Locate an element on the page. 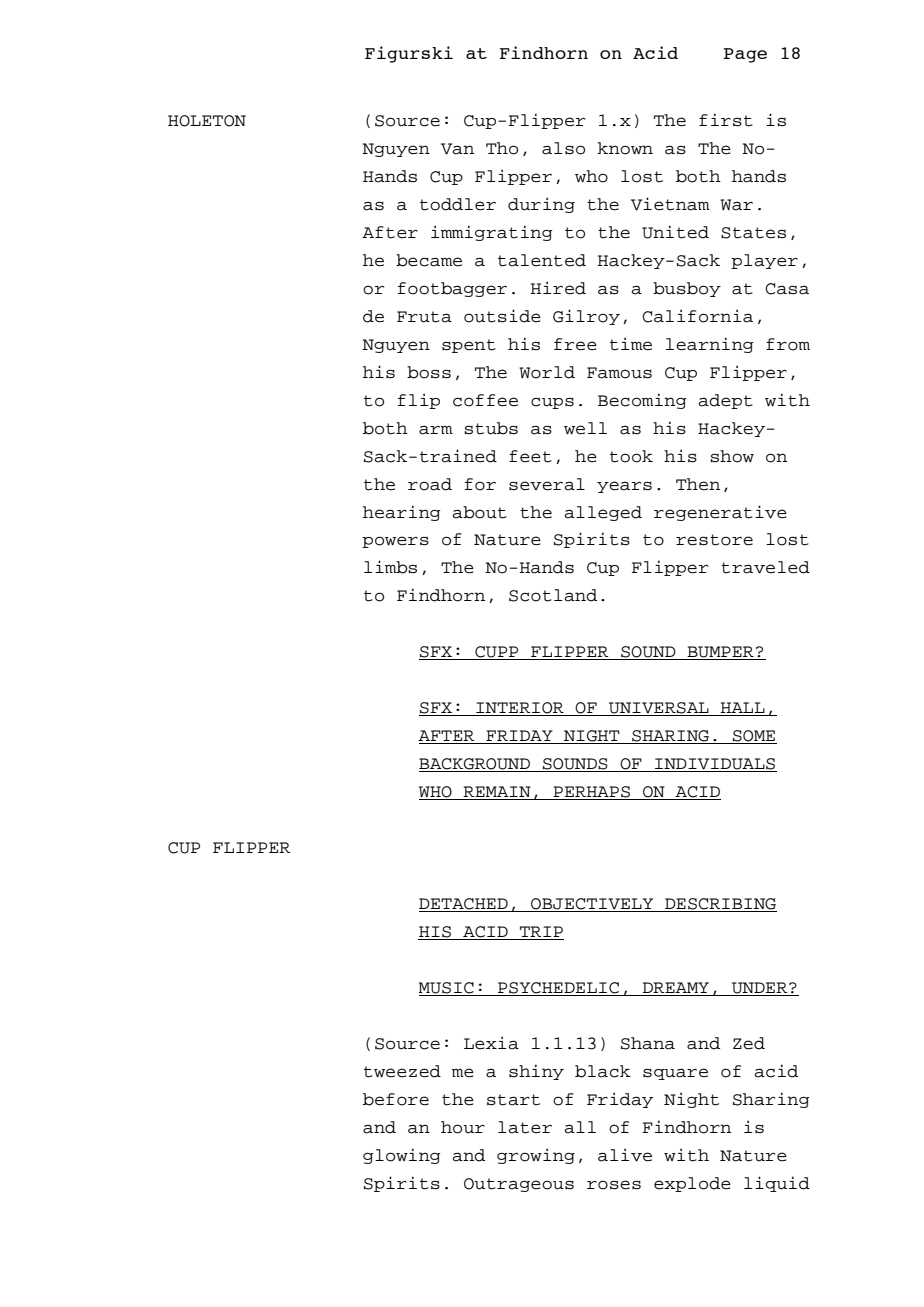  Page is located at coordinates (745, 55).
